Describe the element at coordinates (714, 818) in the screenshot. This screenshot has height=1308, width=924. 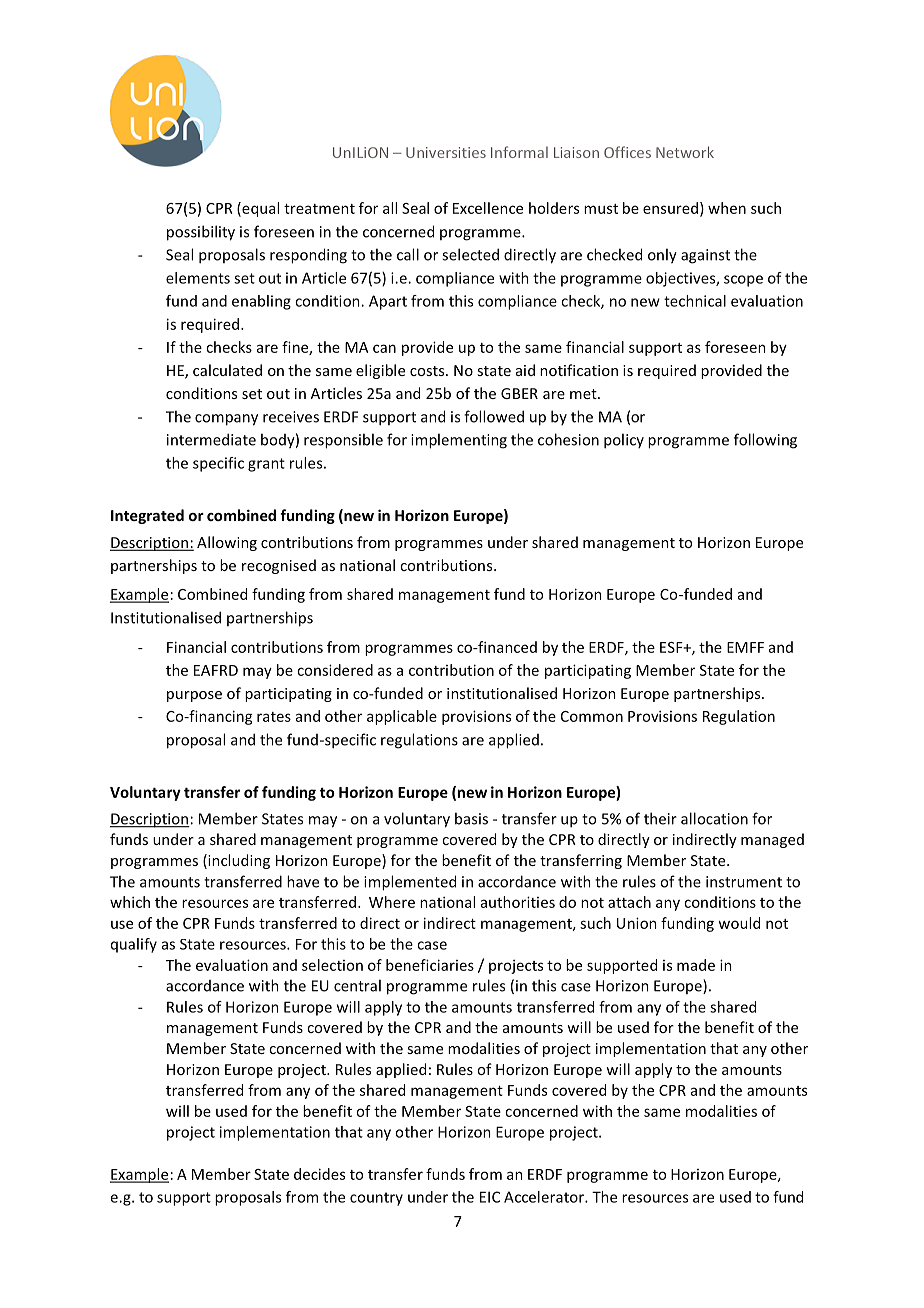
I see `allocation` at that location.
